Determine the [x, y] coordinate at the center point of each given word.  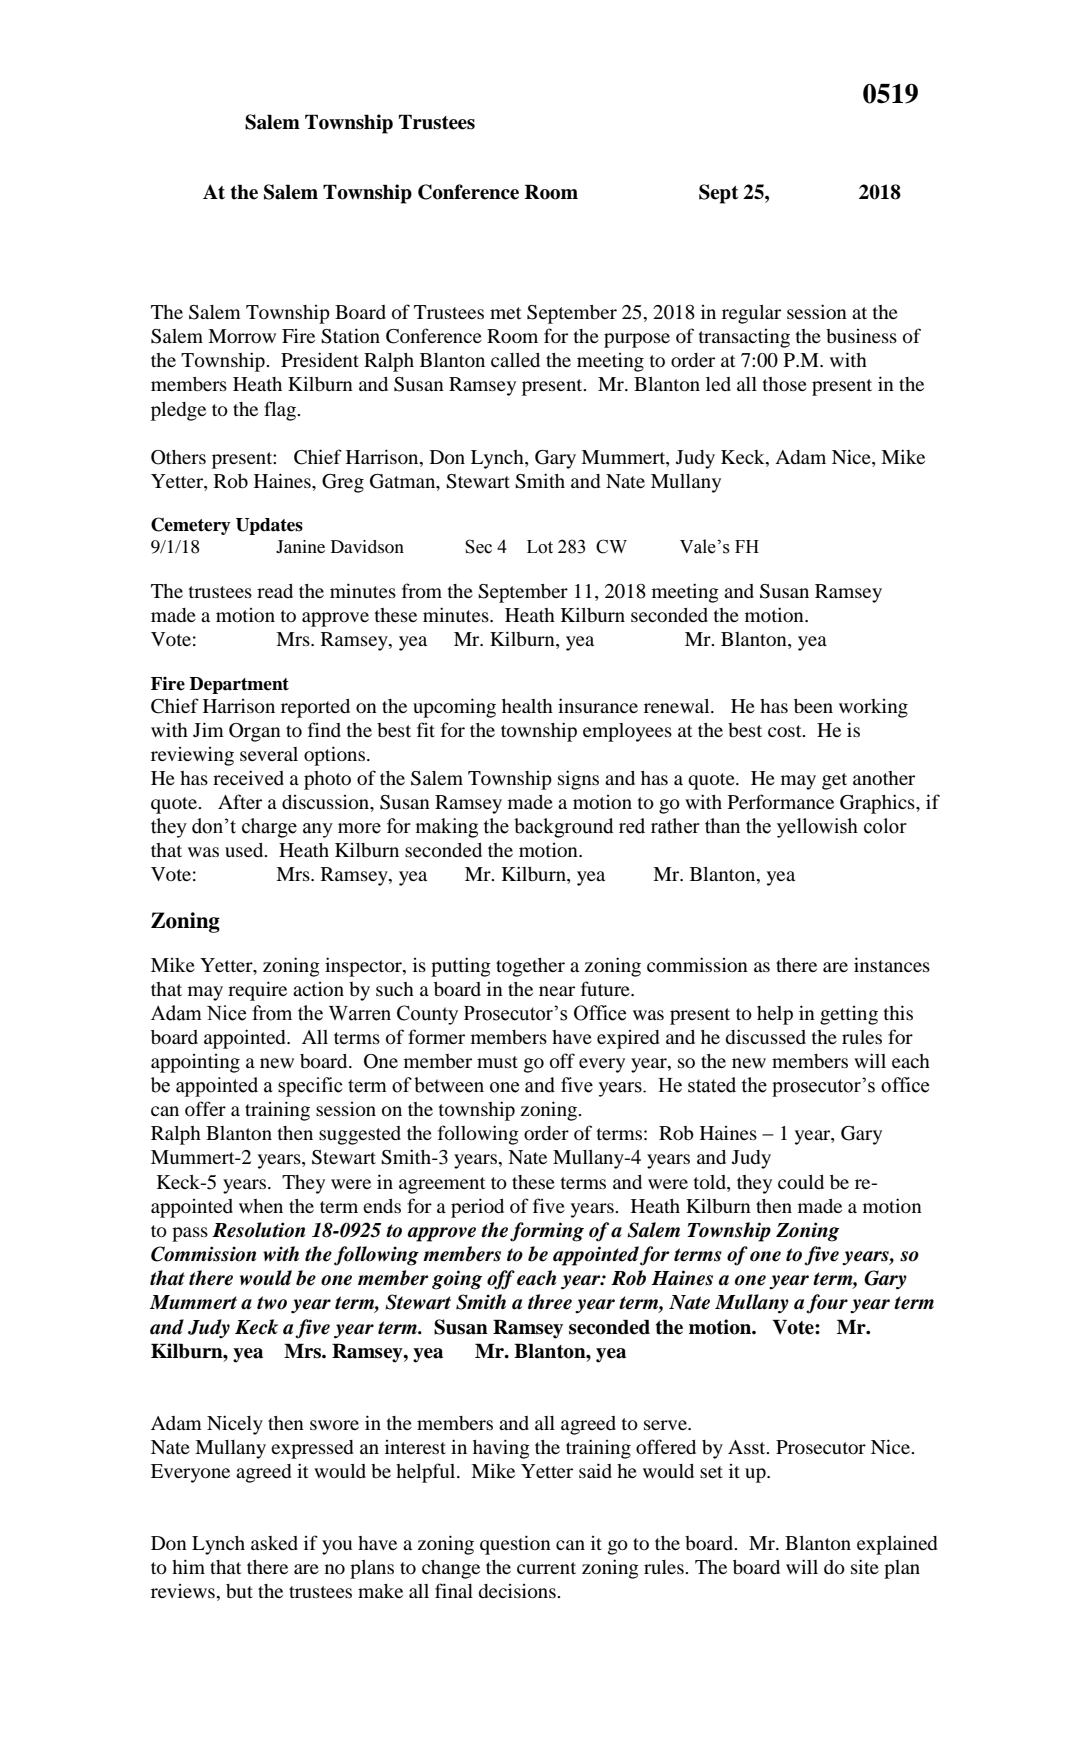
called [515, 360]
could [801, 1182]
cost [786, 731]
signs [578, 780]
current [546, 1568]
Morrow [242, 336]
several [269, 754]
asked [274, 1543]
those [785, 384]
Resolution [258, 1230]
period [477, 1208]
